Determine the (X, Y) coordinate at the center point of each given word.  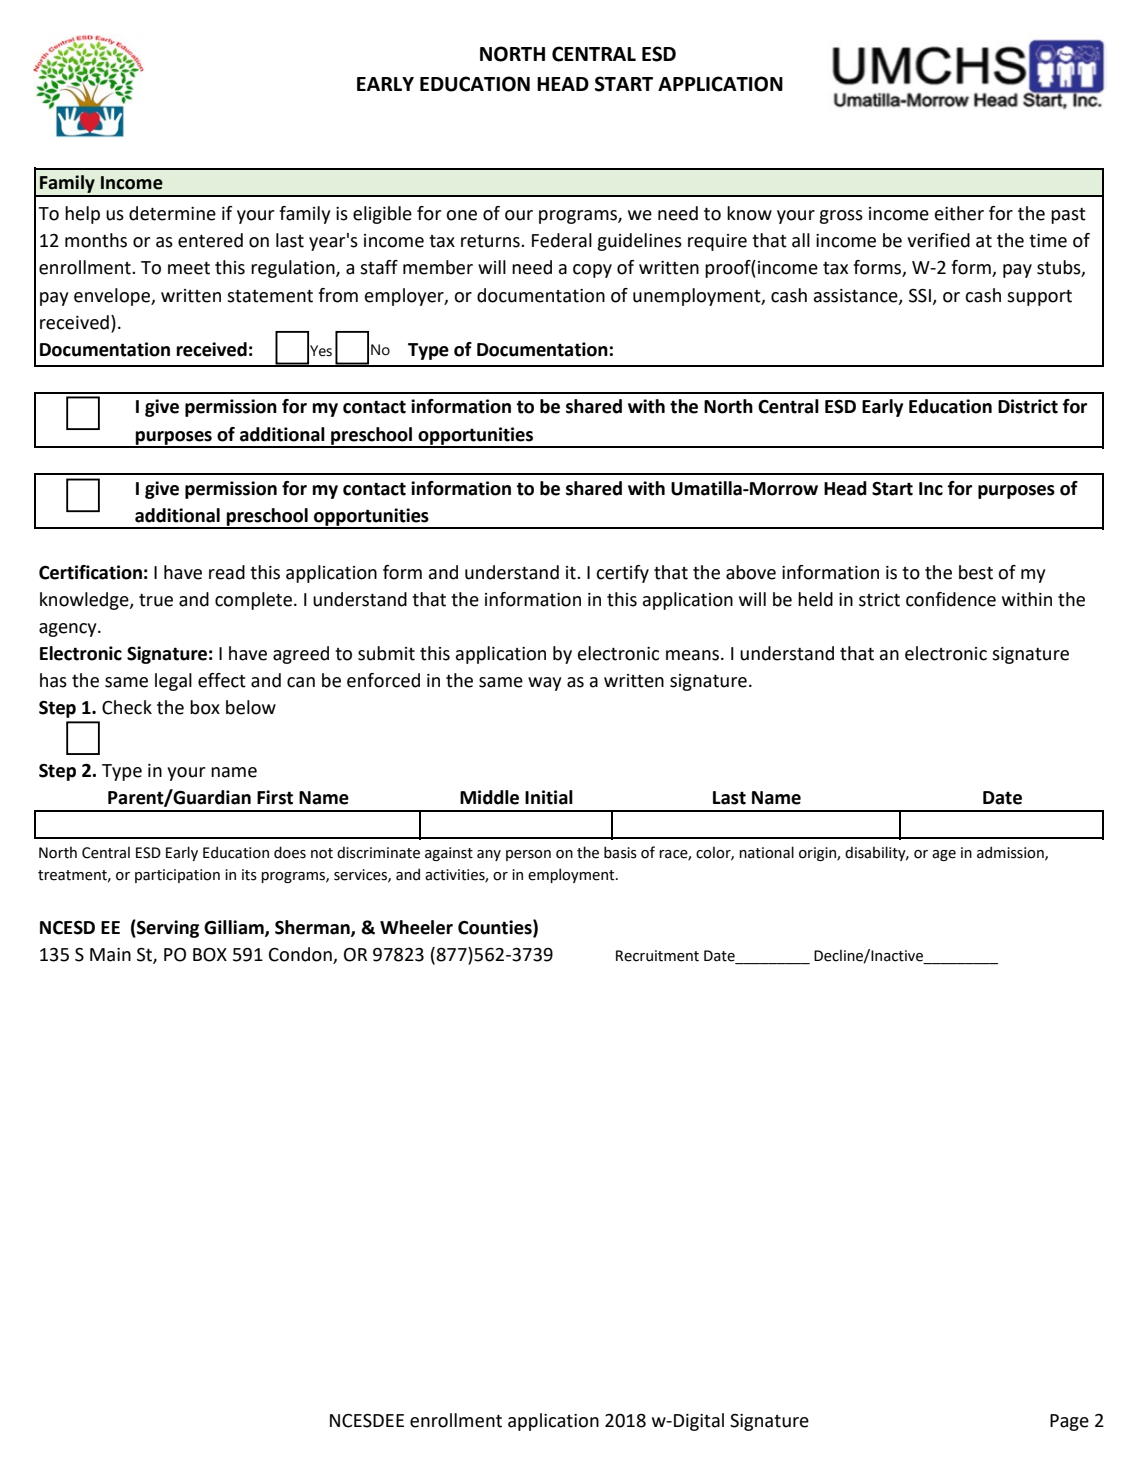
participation (177, 876)
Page (1069, 1422)
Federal (562, 240)
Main (110, 955)
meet (189, 268)
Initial (549, 797)
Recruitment (657, 956)
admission (1011, 853)
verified (938, 240)
